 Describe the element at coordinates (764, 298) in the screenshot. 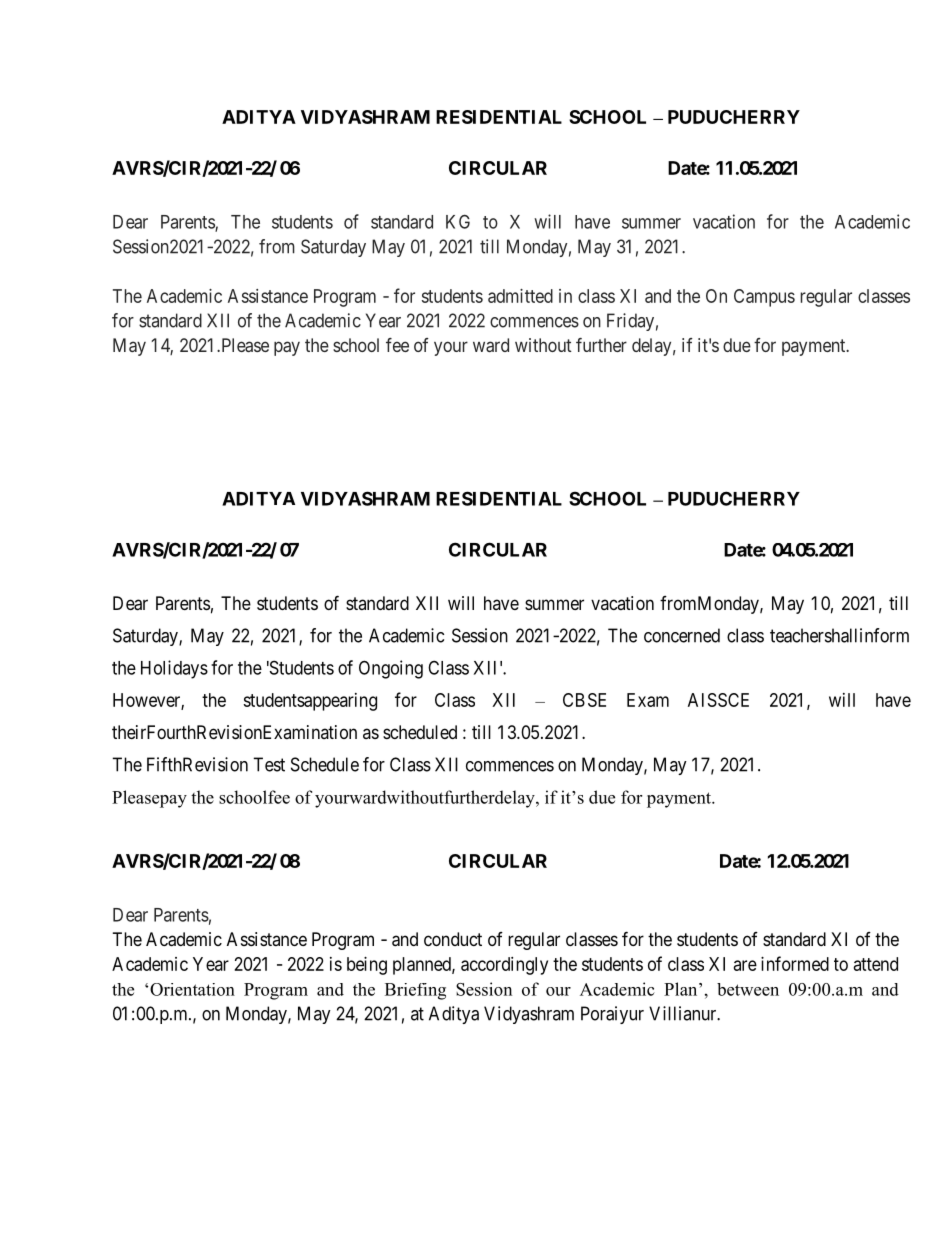

I see `Campus` at that location.
